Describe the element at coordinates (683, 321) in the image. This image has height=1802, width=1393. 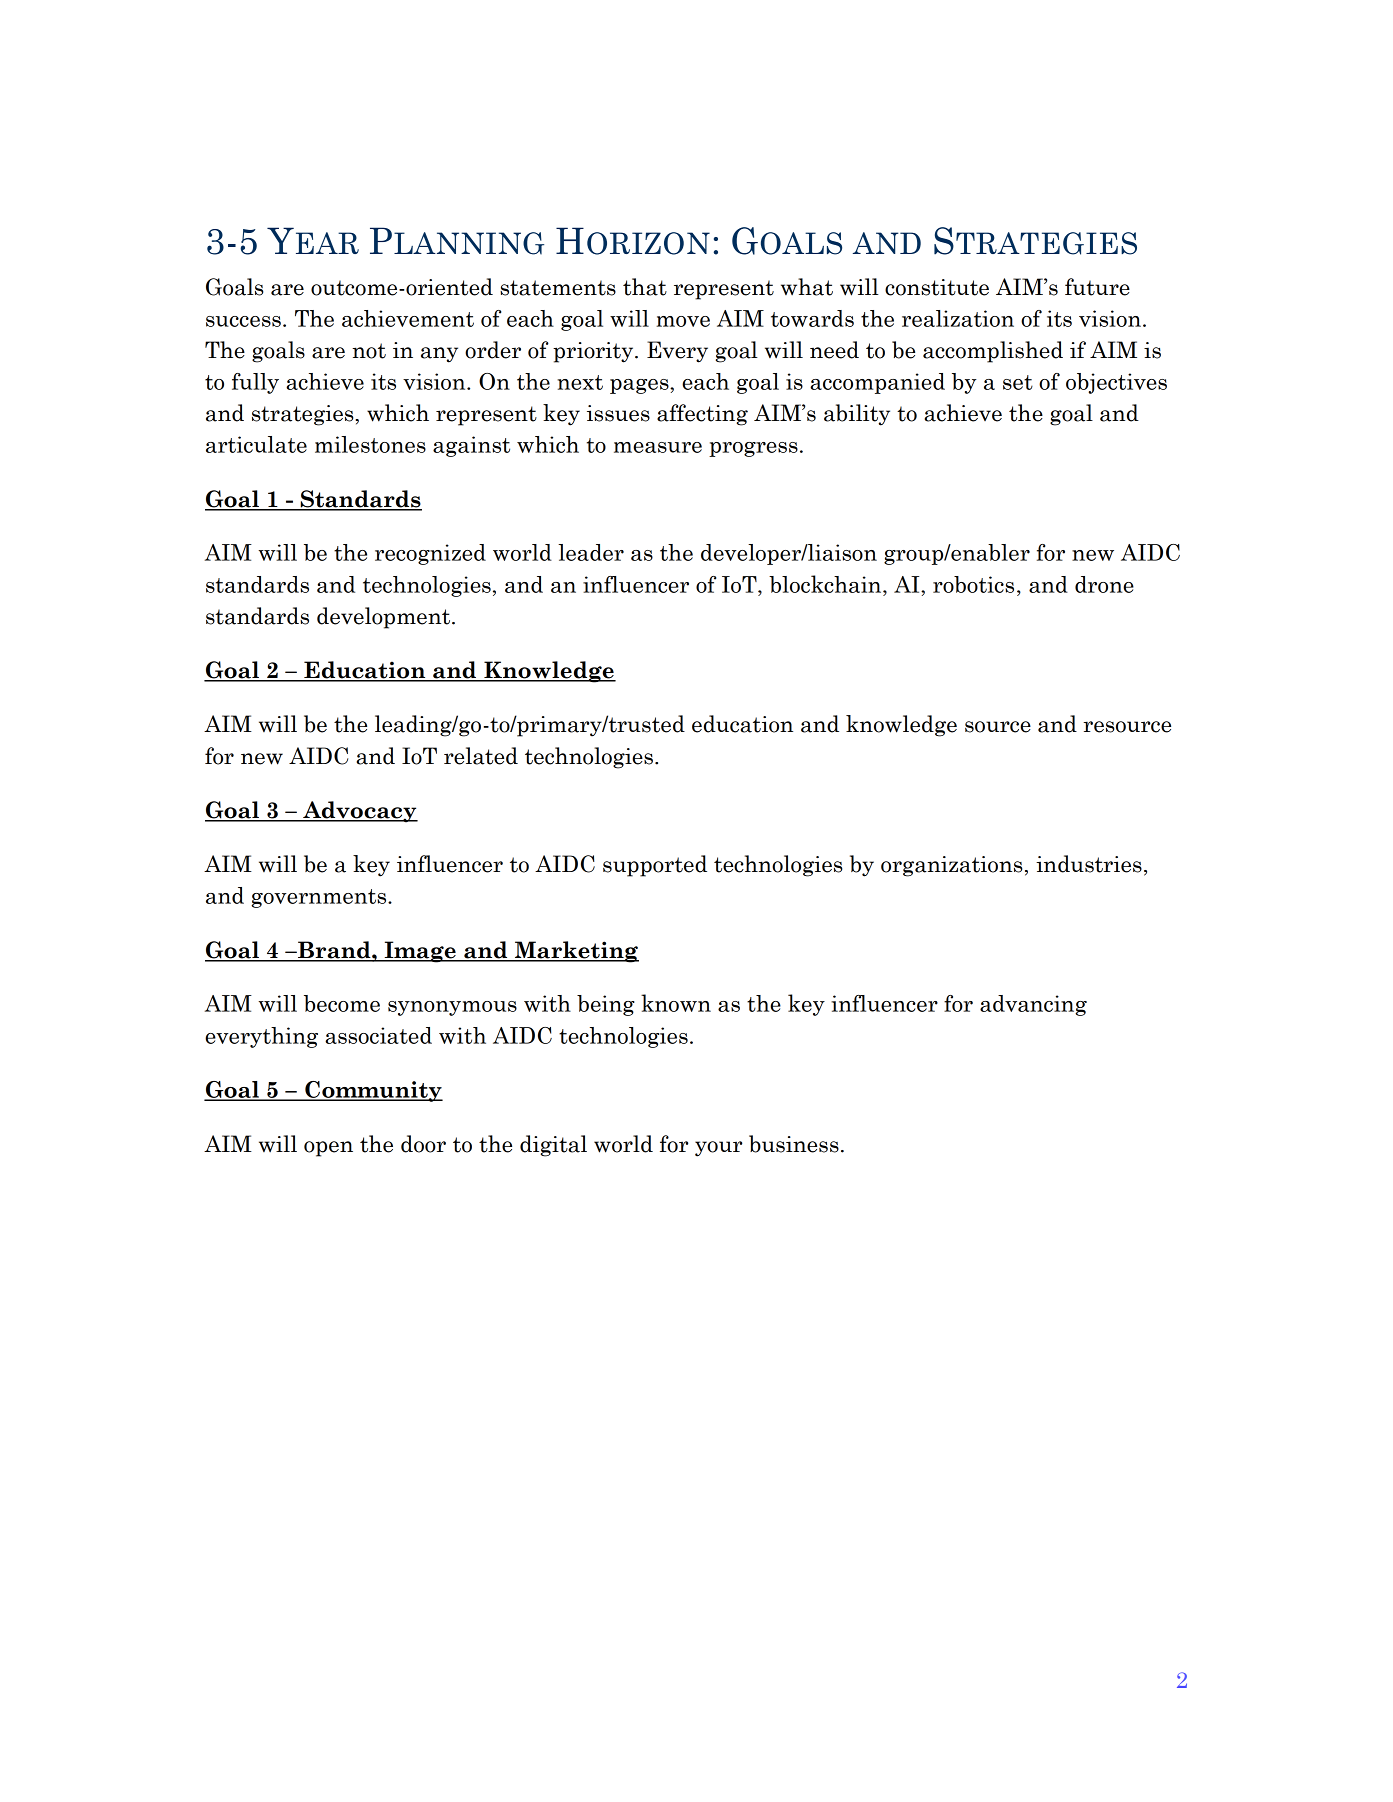
I see `move` at that location.
